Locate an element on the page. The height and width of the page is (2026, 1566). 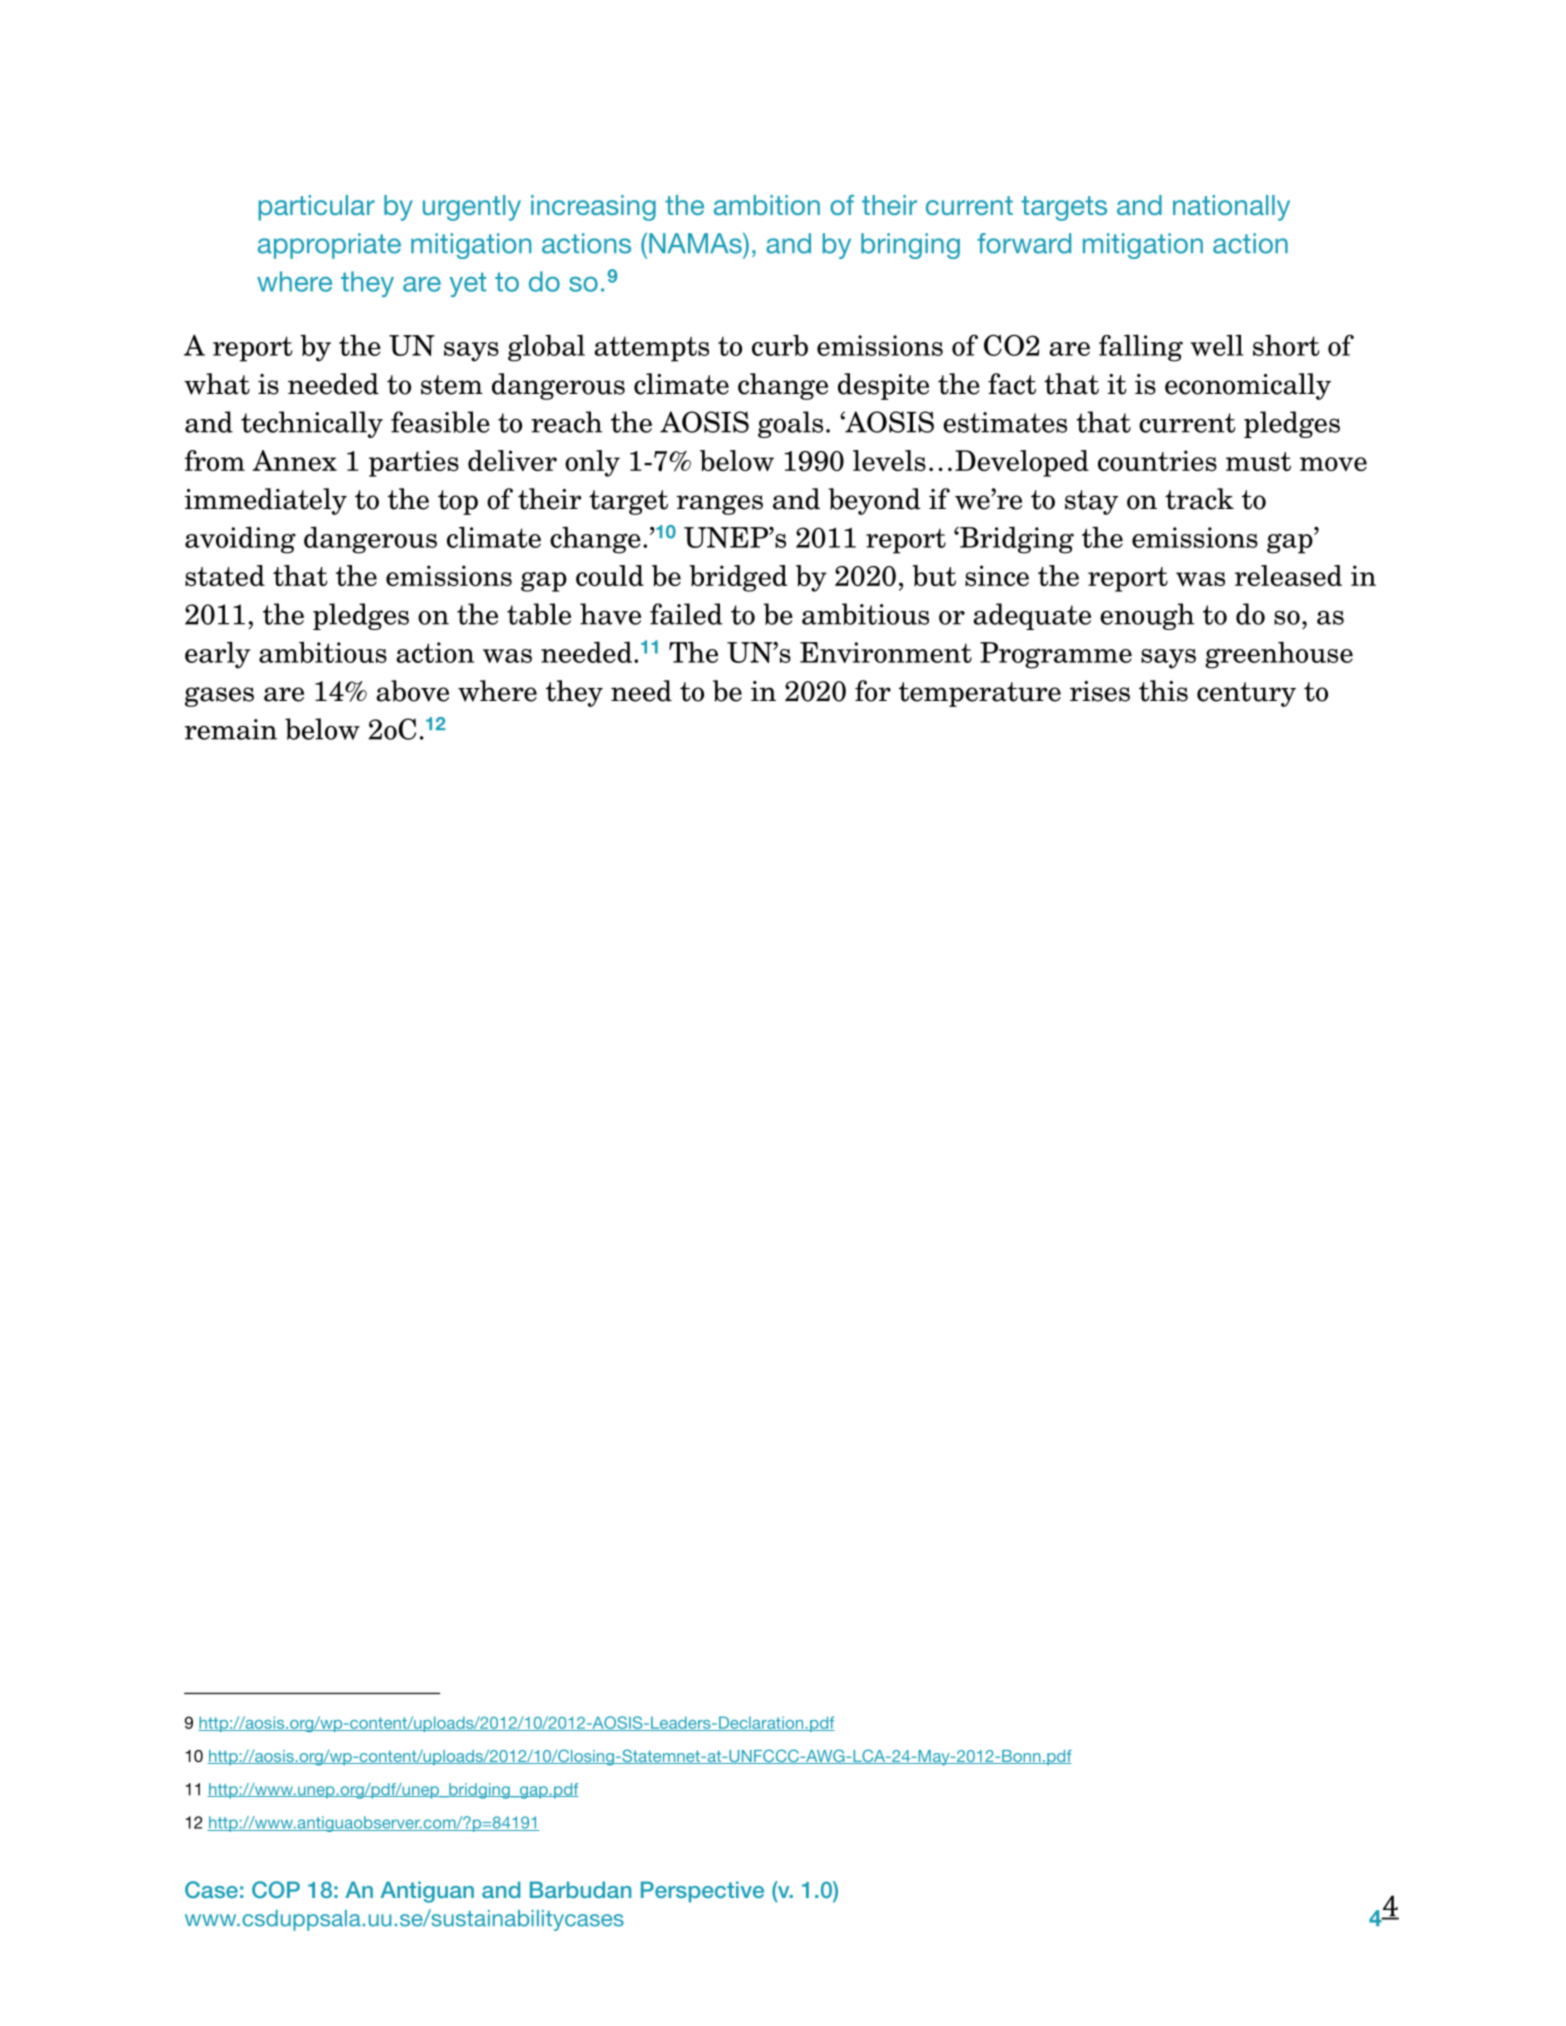
nationally is located at coordinates (1231, 208).
